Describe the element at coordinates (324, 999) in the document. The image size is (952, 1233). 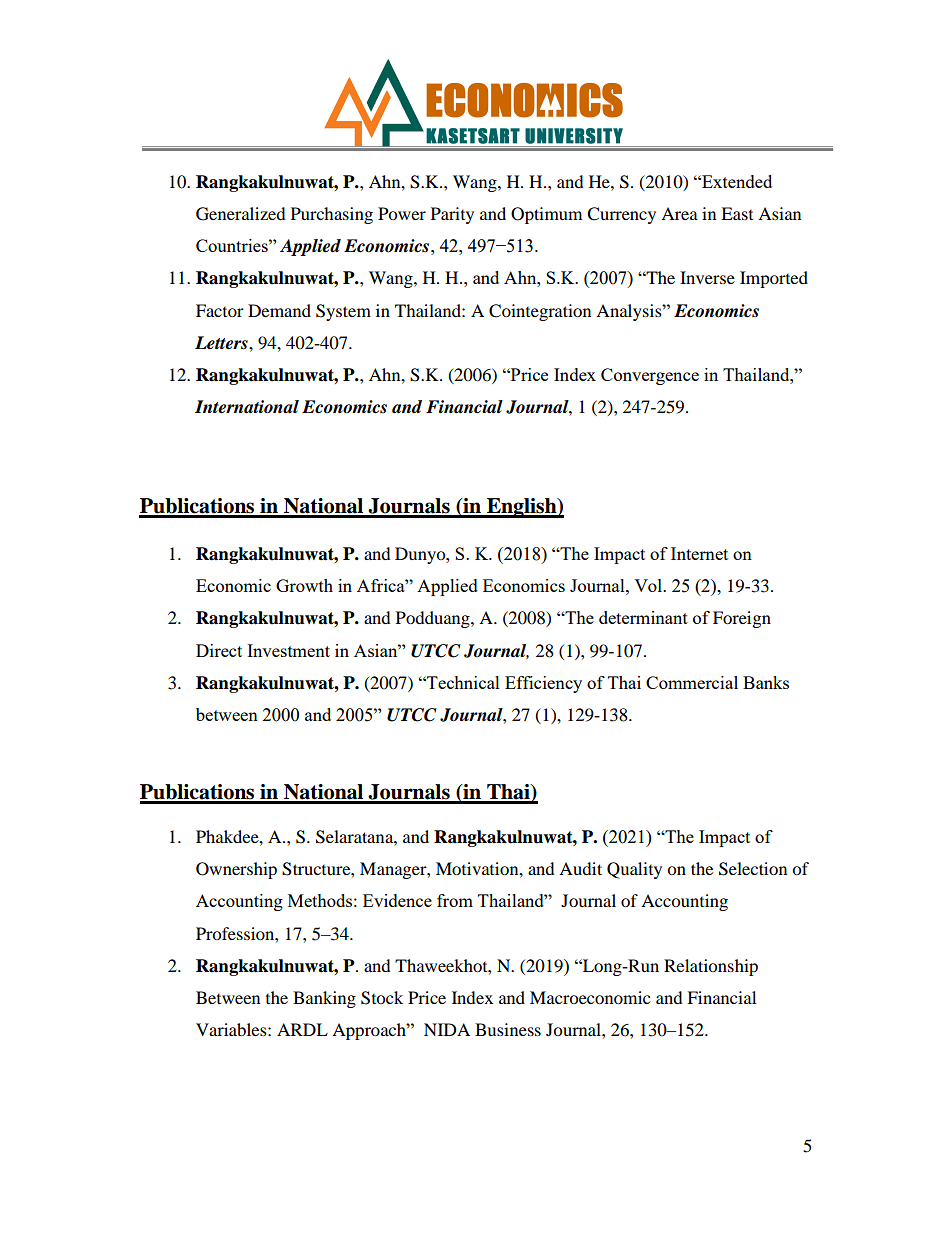
I see `Banking` at that location.
